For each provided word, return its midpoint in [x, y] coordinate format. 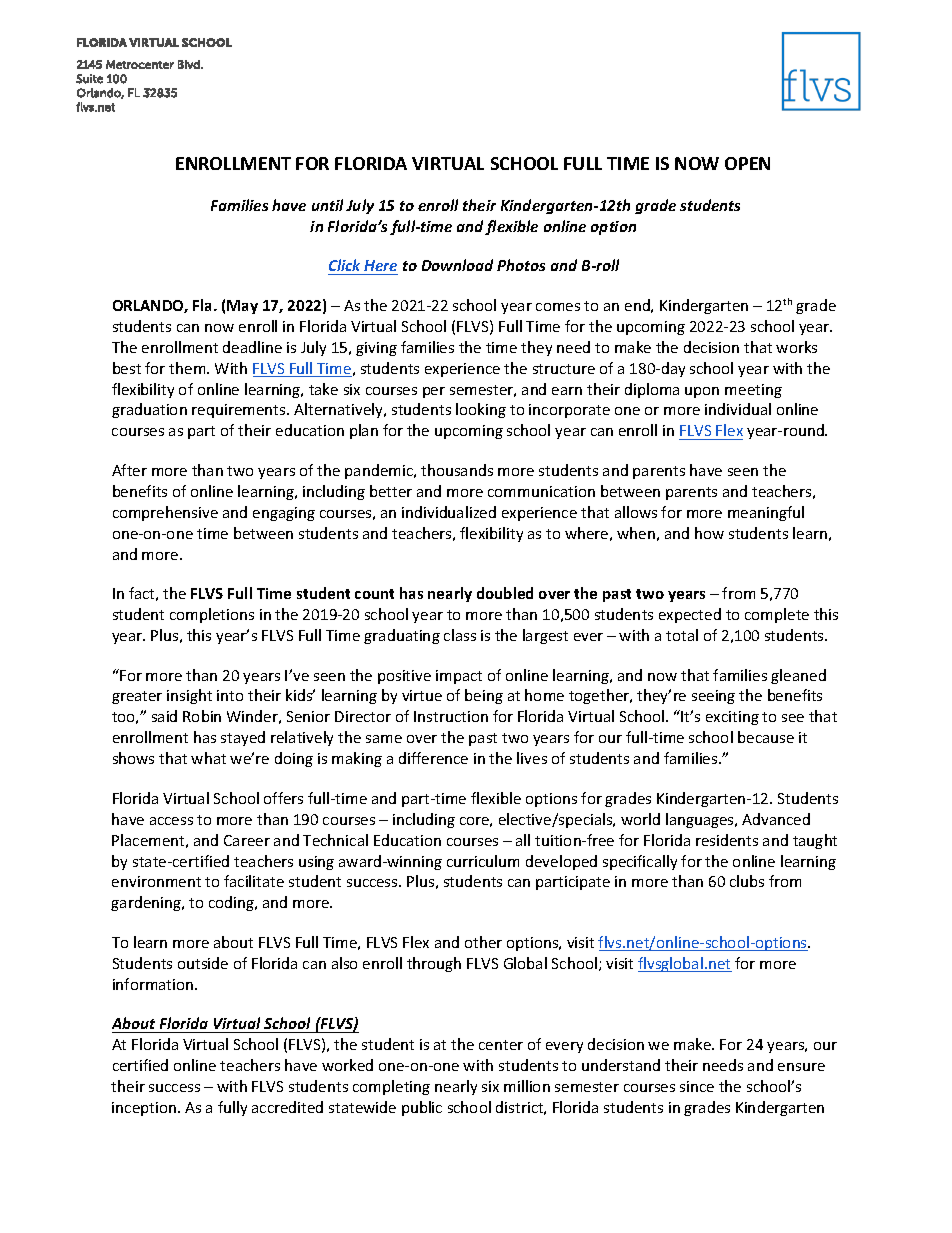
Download [457, 265]
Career [247, 840]
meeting [753, 391]
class [460, 635]
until [327, 205]
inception [144, 1109]
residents [727, 840]
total [682, 635]
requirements [240, 411]
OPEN [747, 163]
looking [481, 410]
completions [212, 615]
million [527, 1086]
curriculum [483, 861]
